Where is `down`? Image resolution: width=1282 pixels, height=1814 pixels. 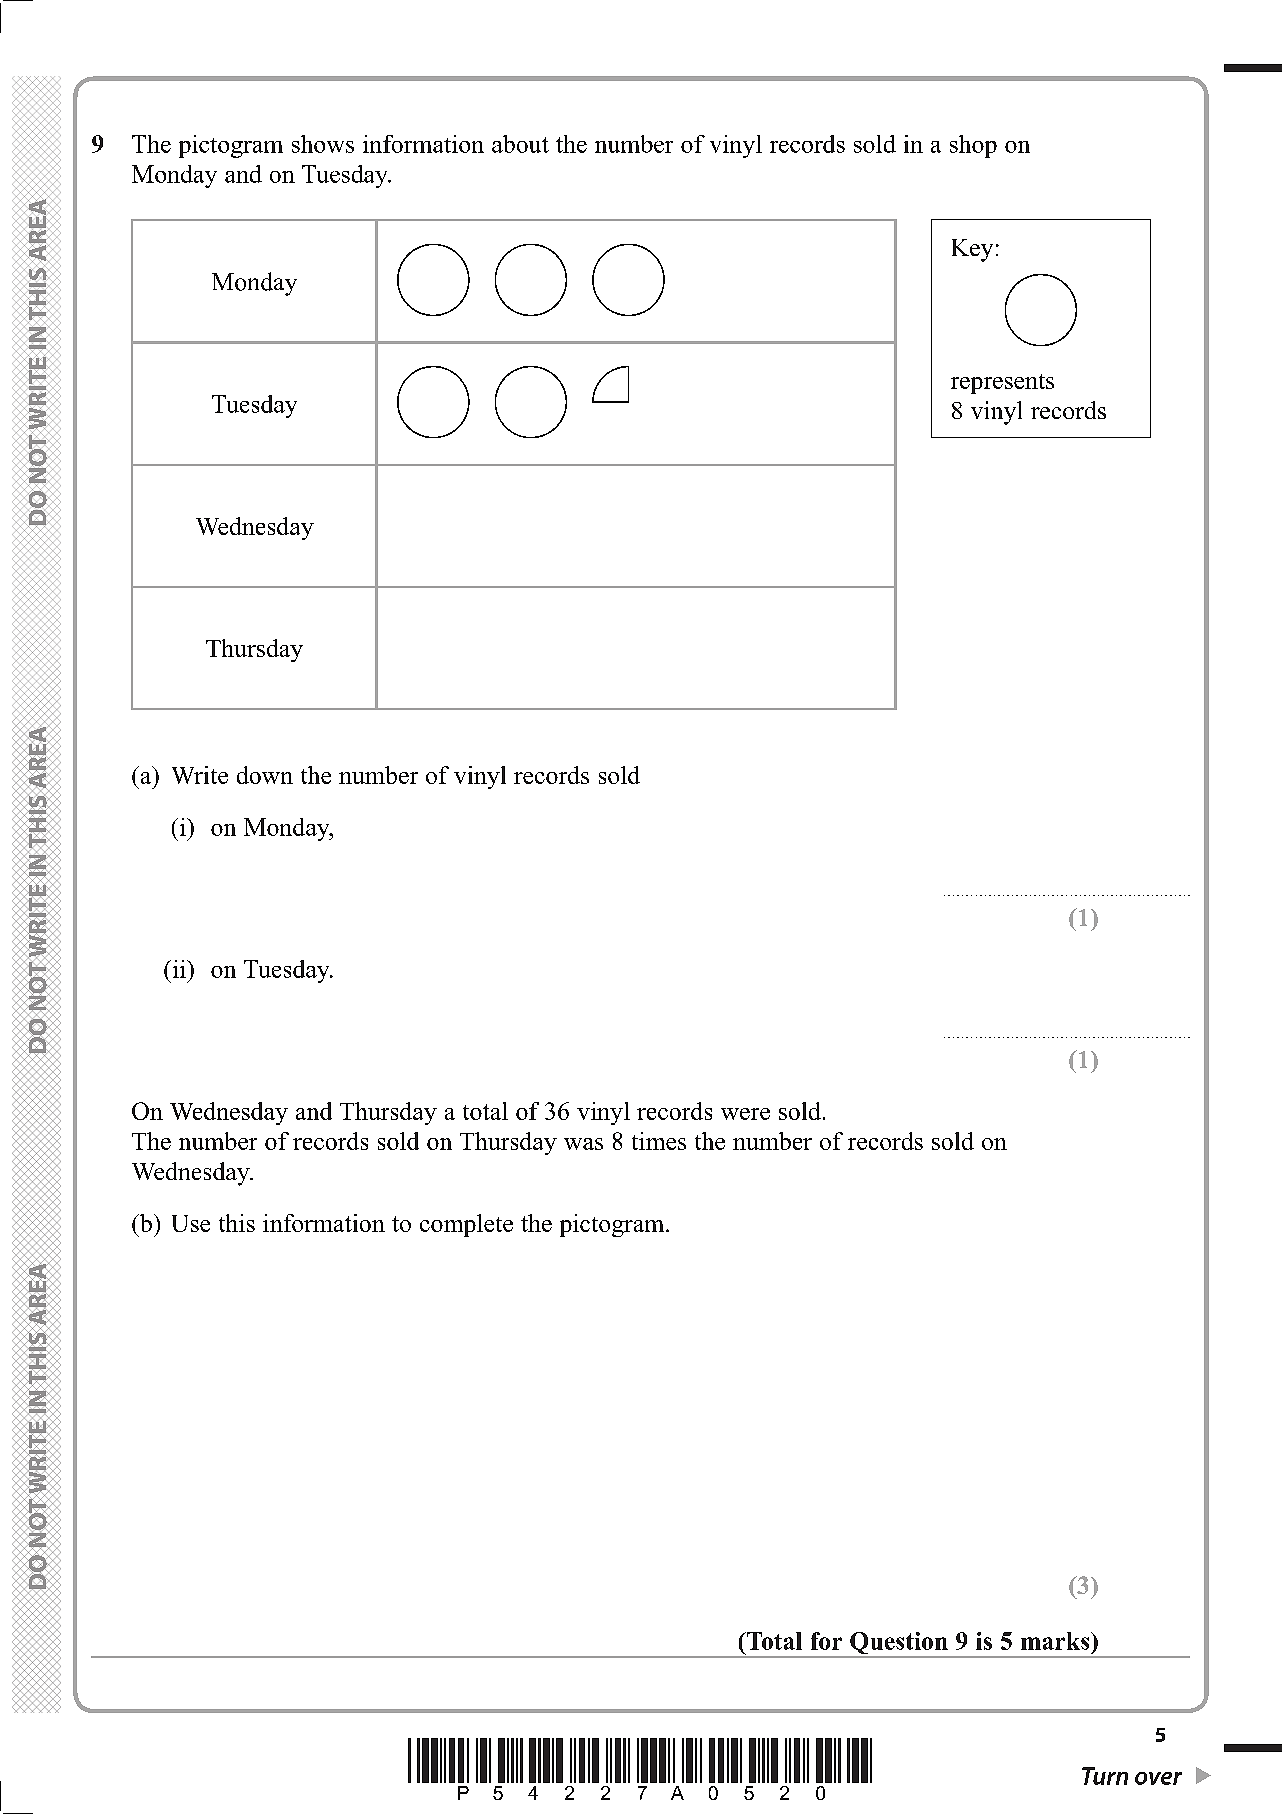 down is located at coordinates (265, 775).
